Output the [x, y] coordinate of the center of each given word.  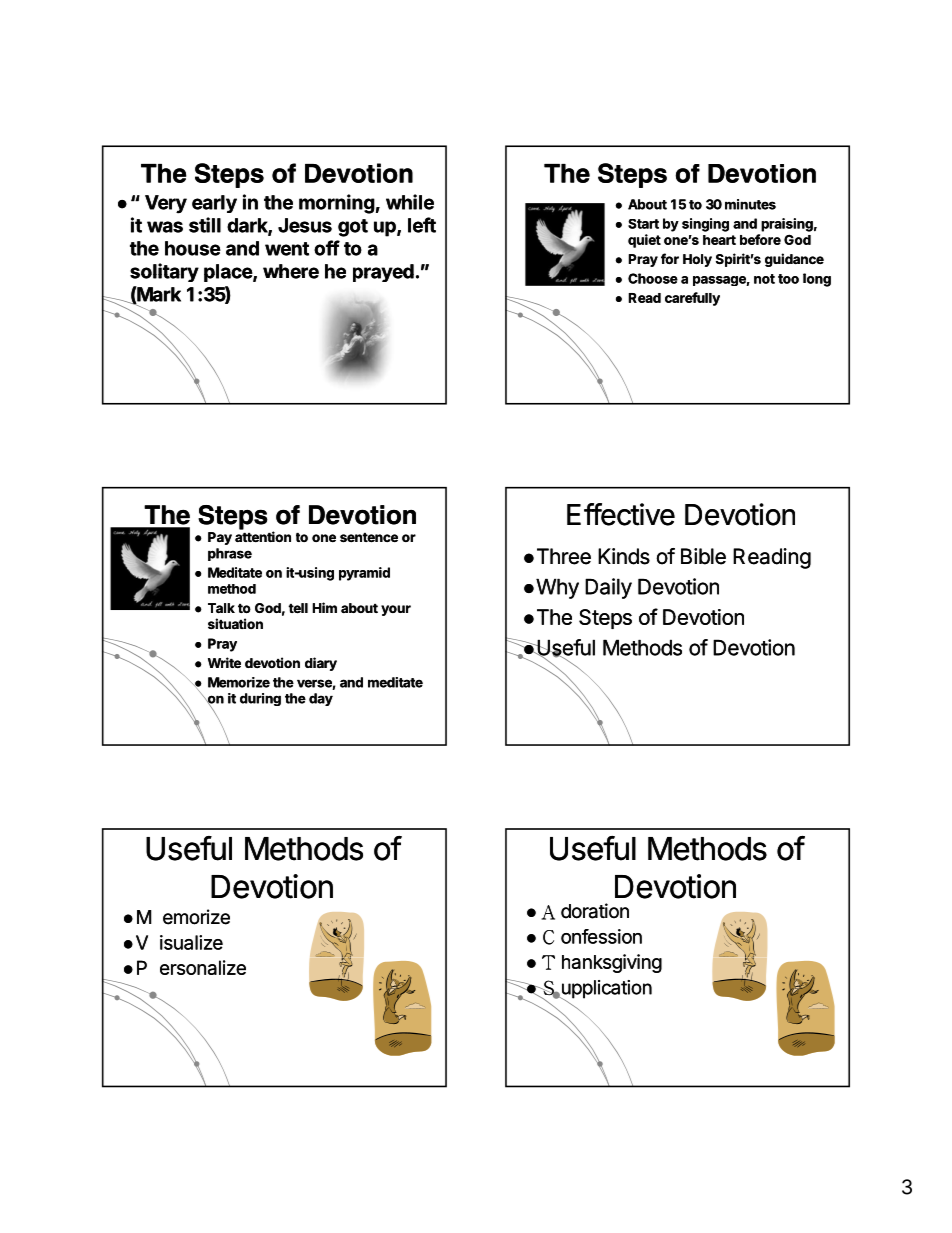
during [260, 699]
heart [719, 240]
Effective [621, 514]
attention [263, 536]
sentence [369, 538]
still [205, 225]
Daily [608, 588]
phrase [230, 554]
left [422, 225]
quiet [644, 241]
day [321, 699]
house [193, 248]
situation [235, 624]
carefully [692, 299]
